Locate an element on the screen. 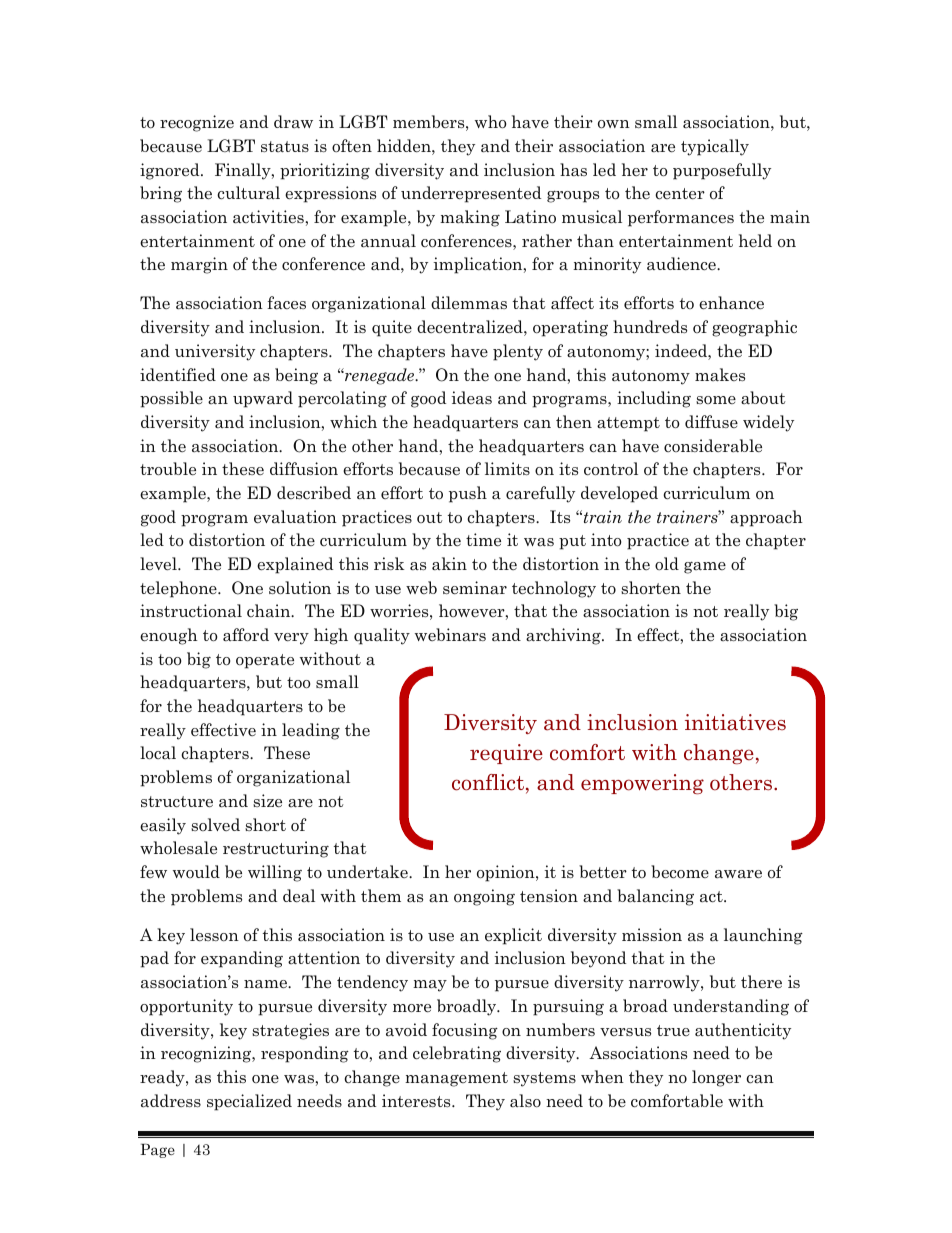 Image resolution: width=952 pixels, height=1233 pixels. typically is located at coordinates (715, 147).
